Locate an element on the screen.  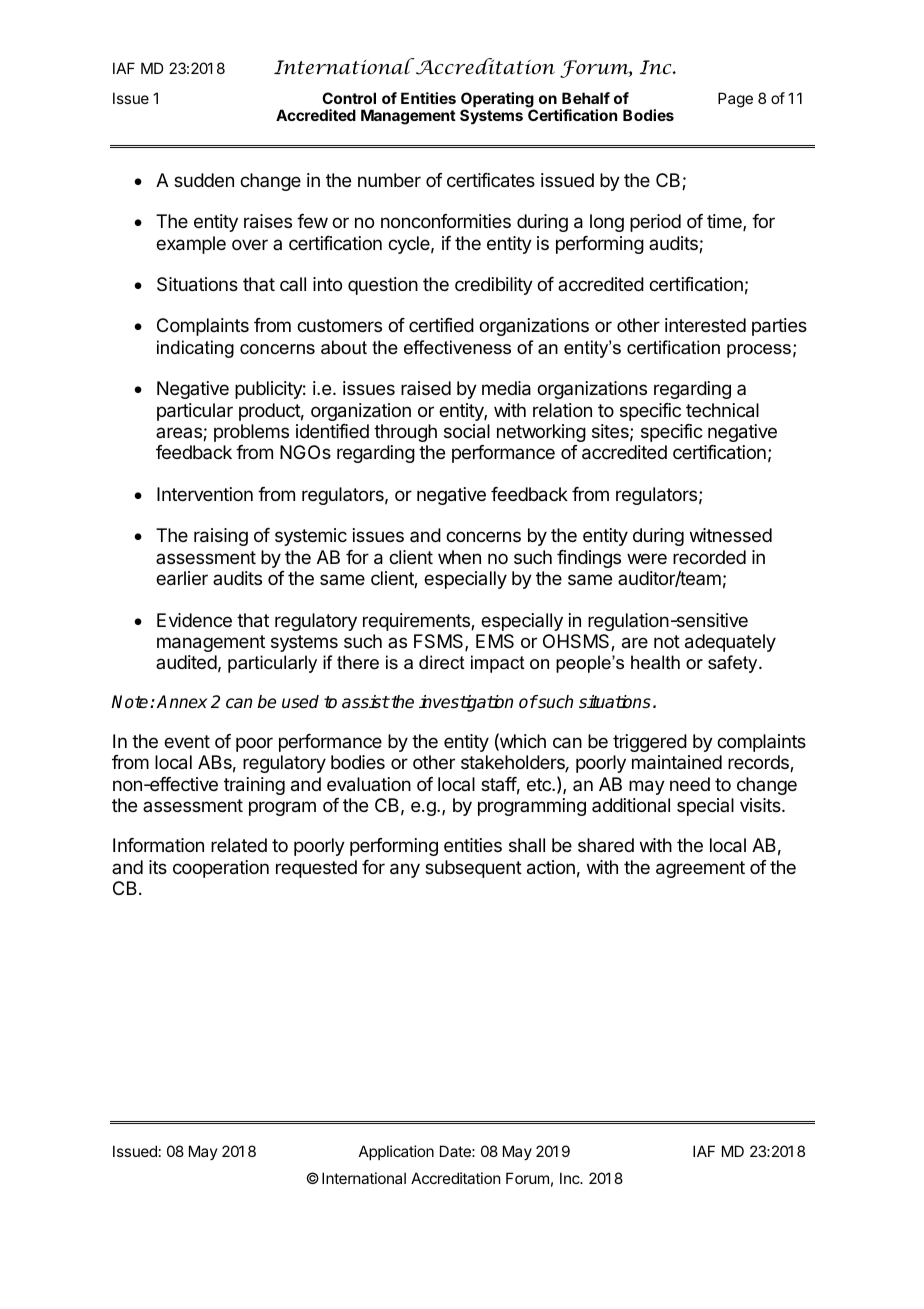
sudden is located at coordinates (204, 180).
